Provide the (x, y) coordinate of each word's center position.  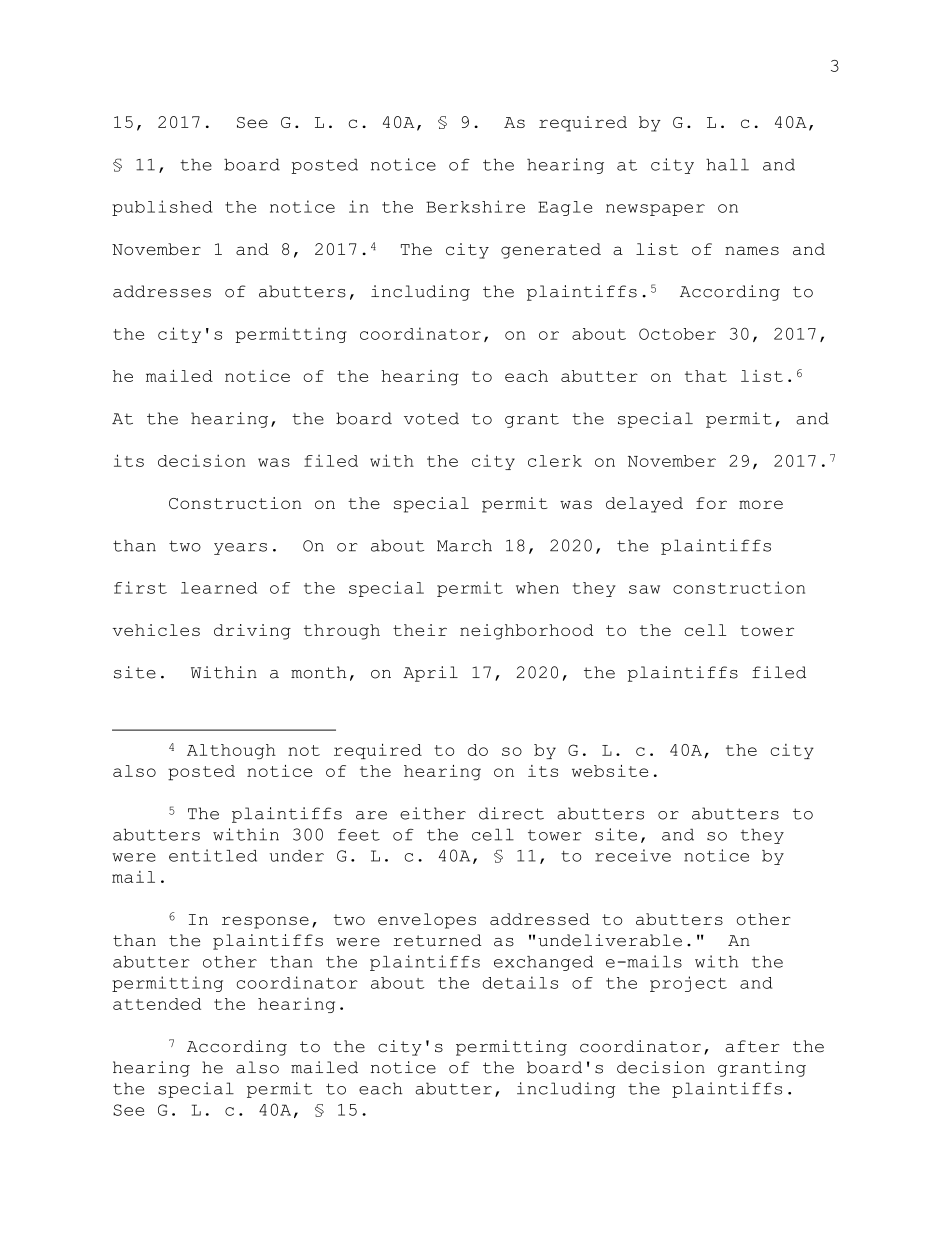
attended (157, 1004)
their (420, 630)
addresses (162, 291)
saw (644, 589)
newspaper (655, 210)
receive (633, 855)
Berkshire (475, 206)
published (162, 208)
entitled (213, 855)
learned (219, 588)
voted (431, 418)
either (433, 813)
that (706, 376)
